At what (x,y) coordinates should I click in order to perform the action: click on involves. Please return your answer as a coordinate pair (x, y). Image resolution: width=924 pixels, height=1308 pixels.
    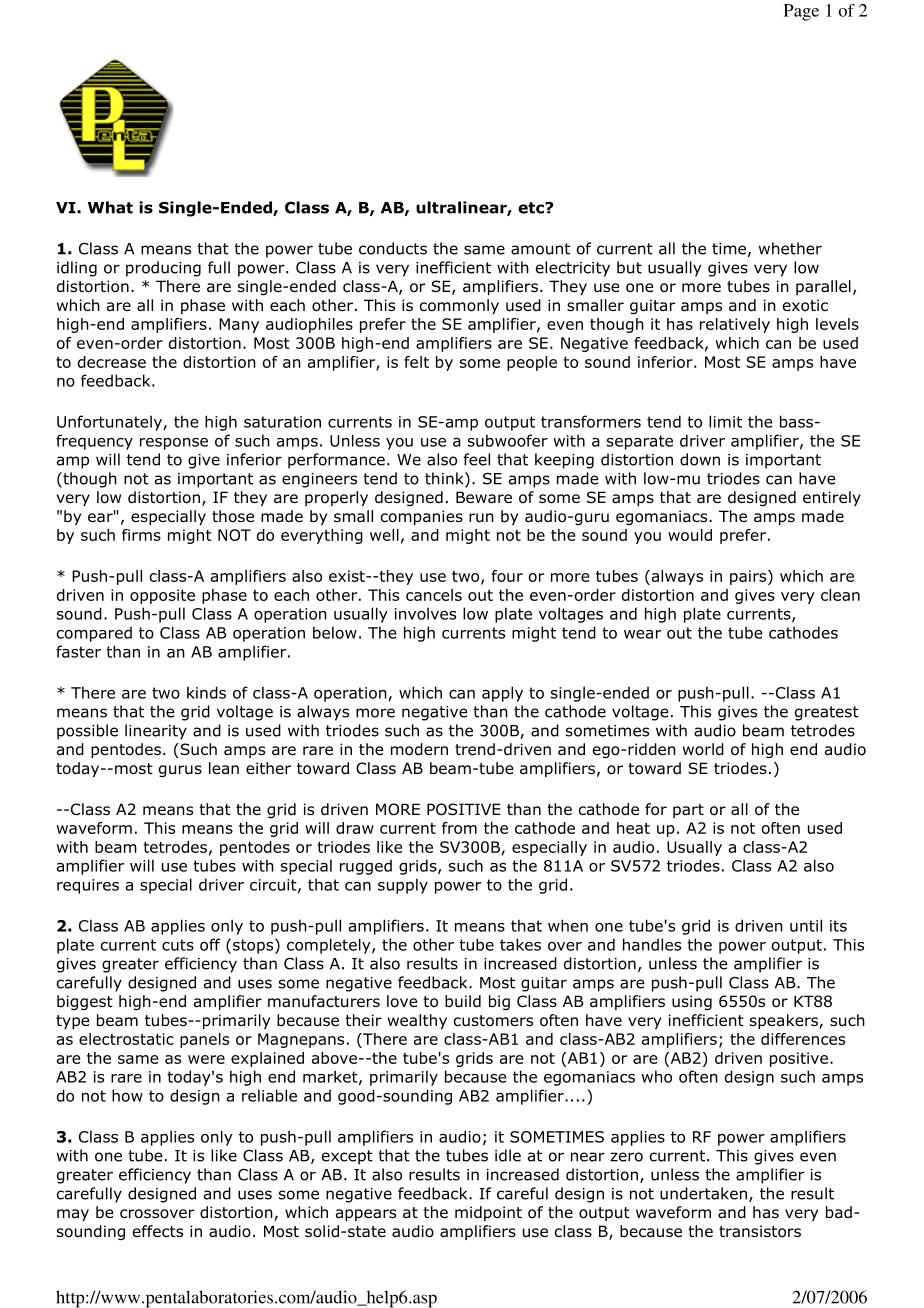
    Looking at the image, I should click on (425, 613).
